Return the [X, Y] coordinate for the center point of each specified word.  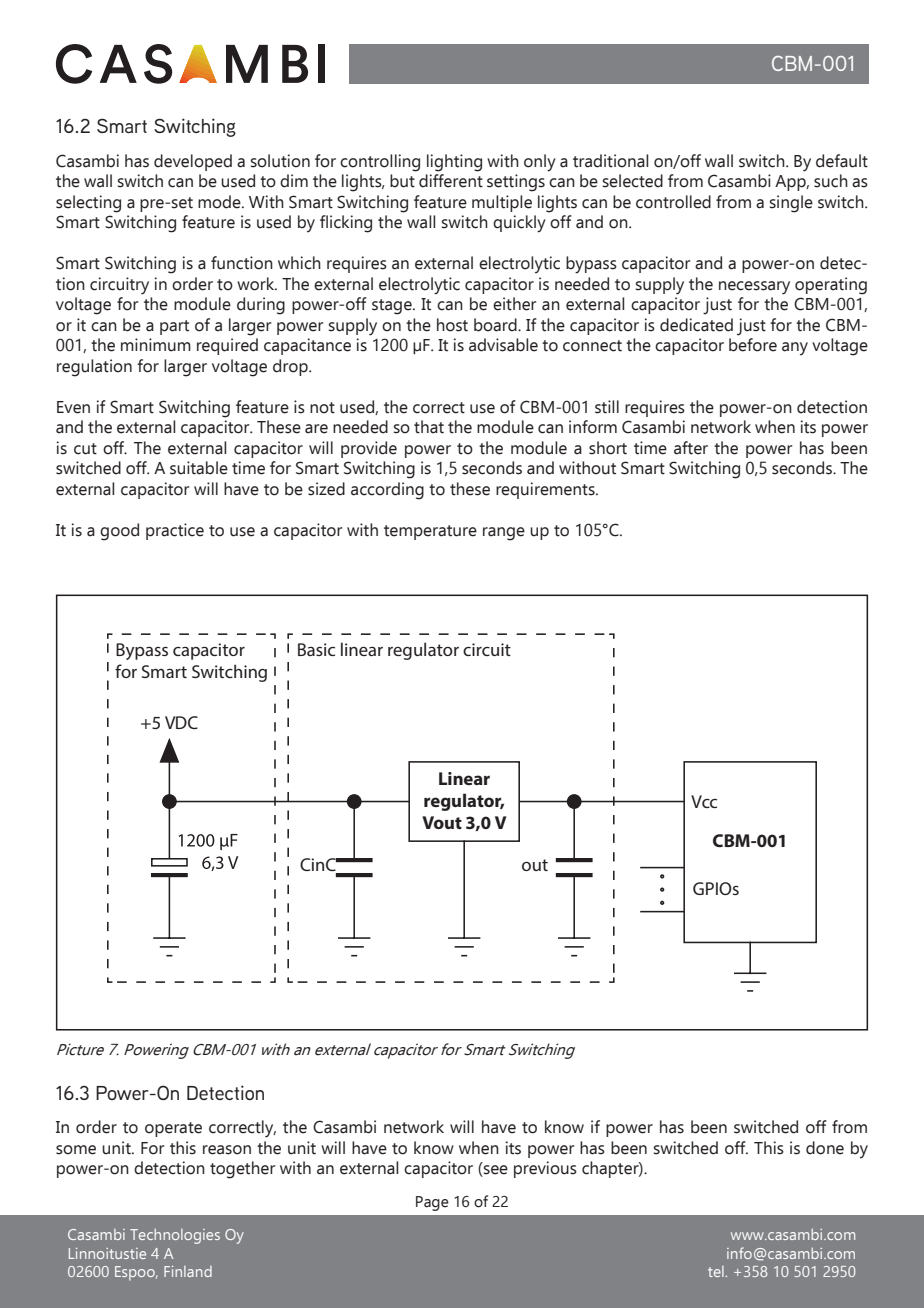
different [451, 181]
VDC [181, 722]
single [791, 204]
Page [432, 1203]
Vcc [704, 801]
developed [193, 162]
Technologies [175, 1236]
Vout [442, 822]
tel [717, 1271]
